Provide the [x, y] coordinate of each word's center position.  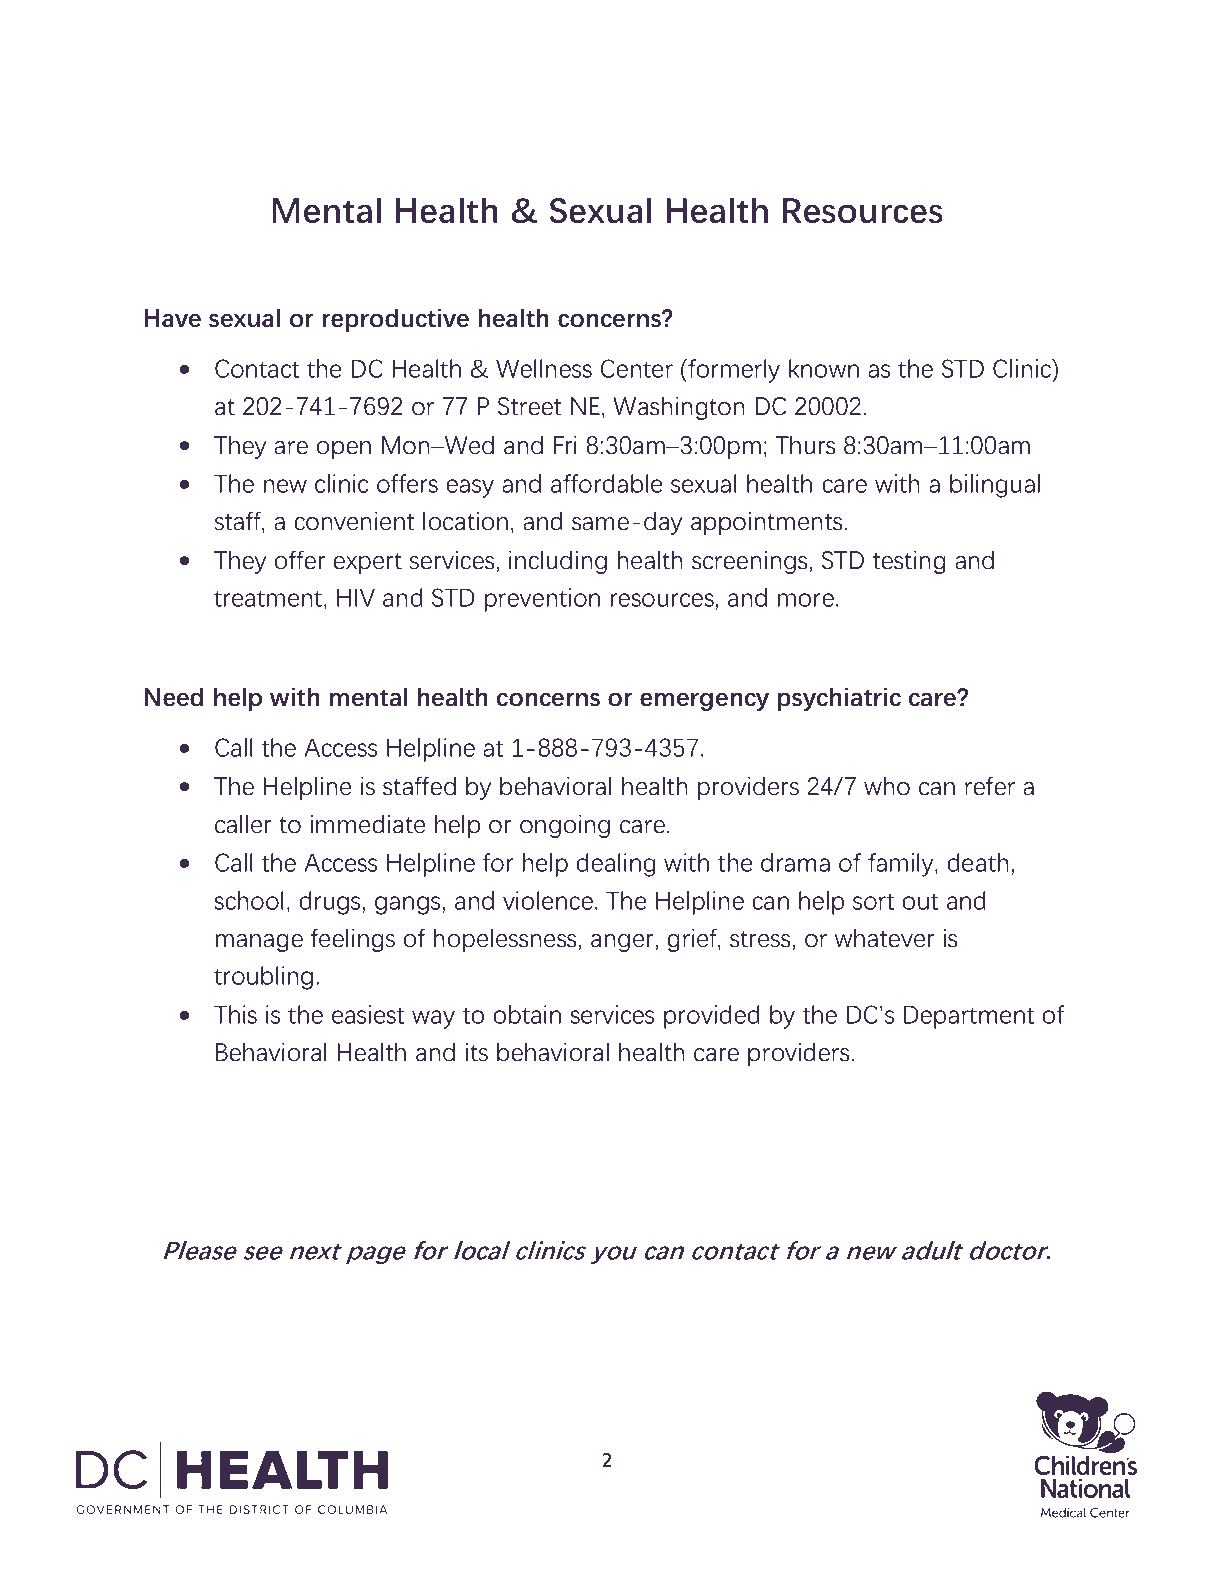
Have [172, 318]
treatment [268, 598]
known [824, 368]
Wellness [544, 368]
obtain [527, 1014]
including [558, 562]
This [235, 1014]
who [887, 786]
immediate [368, 824]
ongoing [565, 826]
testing [909, 562]
